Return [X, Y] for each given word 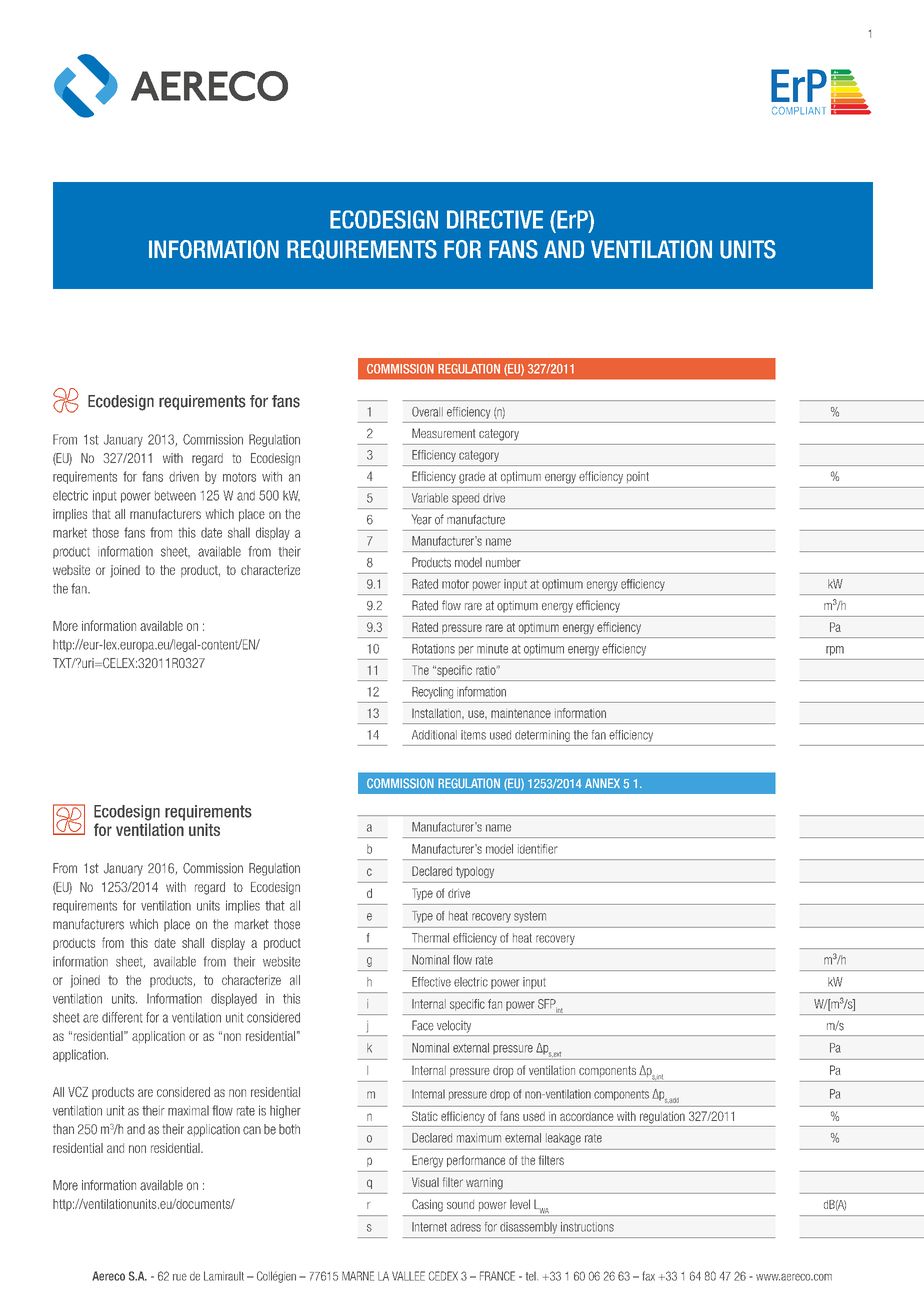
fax [649, 1276]
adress [466, 1227]
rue [180, 1277]
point [638, 477]
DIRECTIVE [495, 219]
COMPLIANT [799, 110]
